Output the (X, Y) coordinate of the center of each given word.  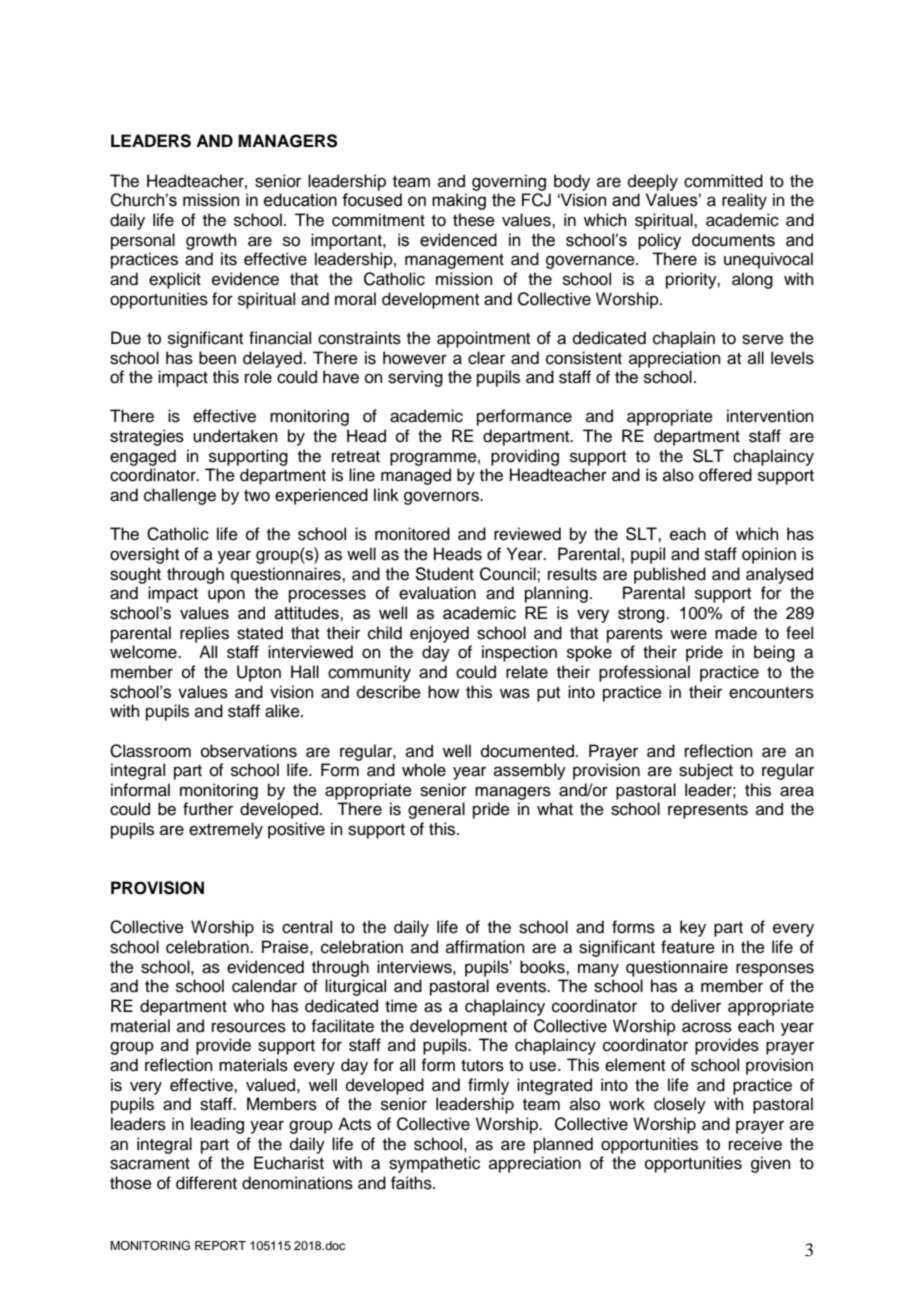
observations (249, 751)
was (515, 693)
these (474, 220)
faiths (412, 1183)
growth (211, 241)
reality (744, 201)
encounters (771, 693)
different (206, 1183)
